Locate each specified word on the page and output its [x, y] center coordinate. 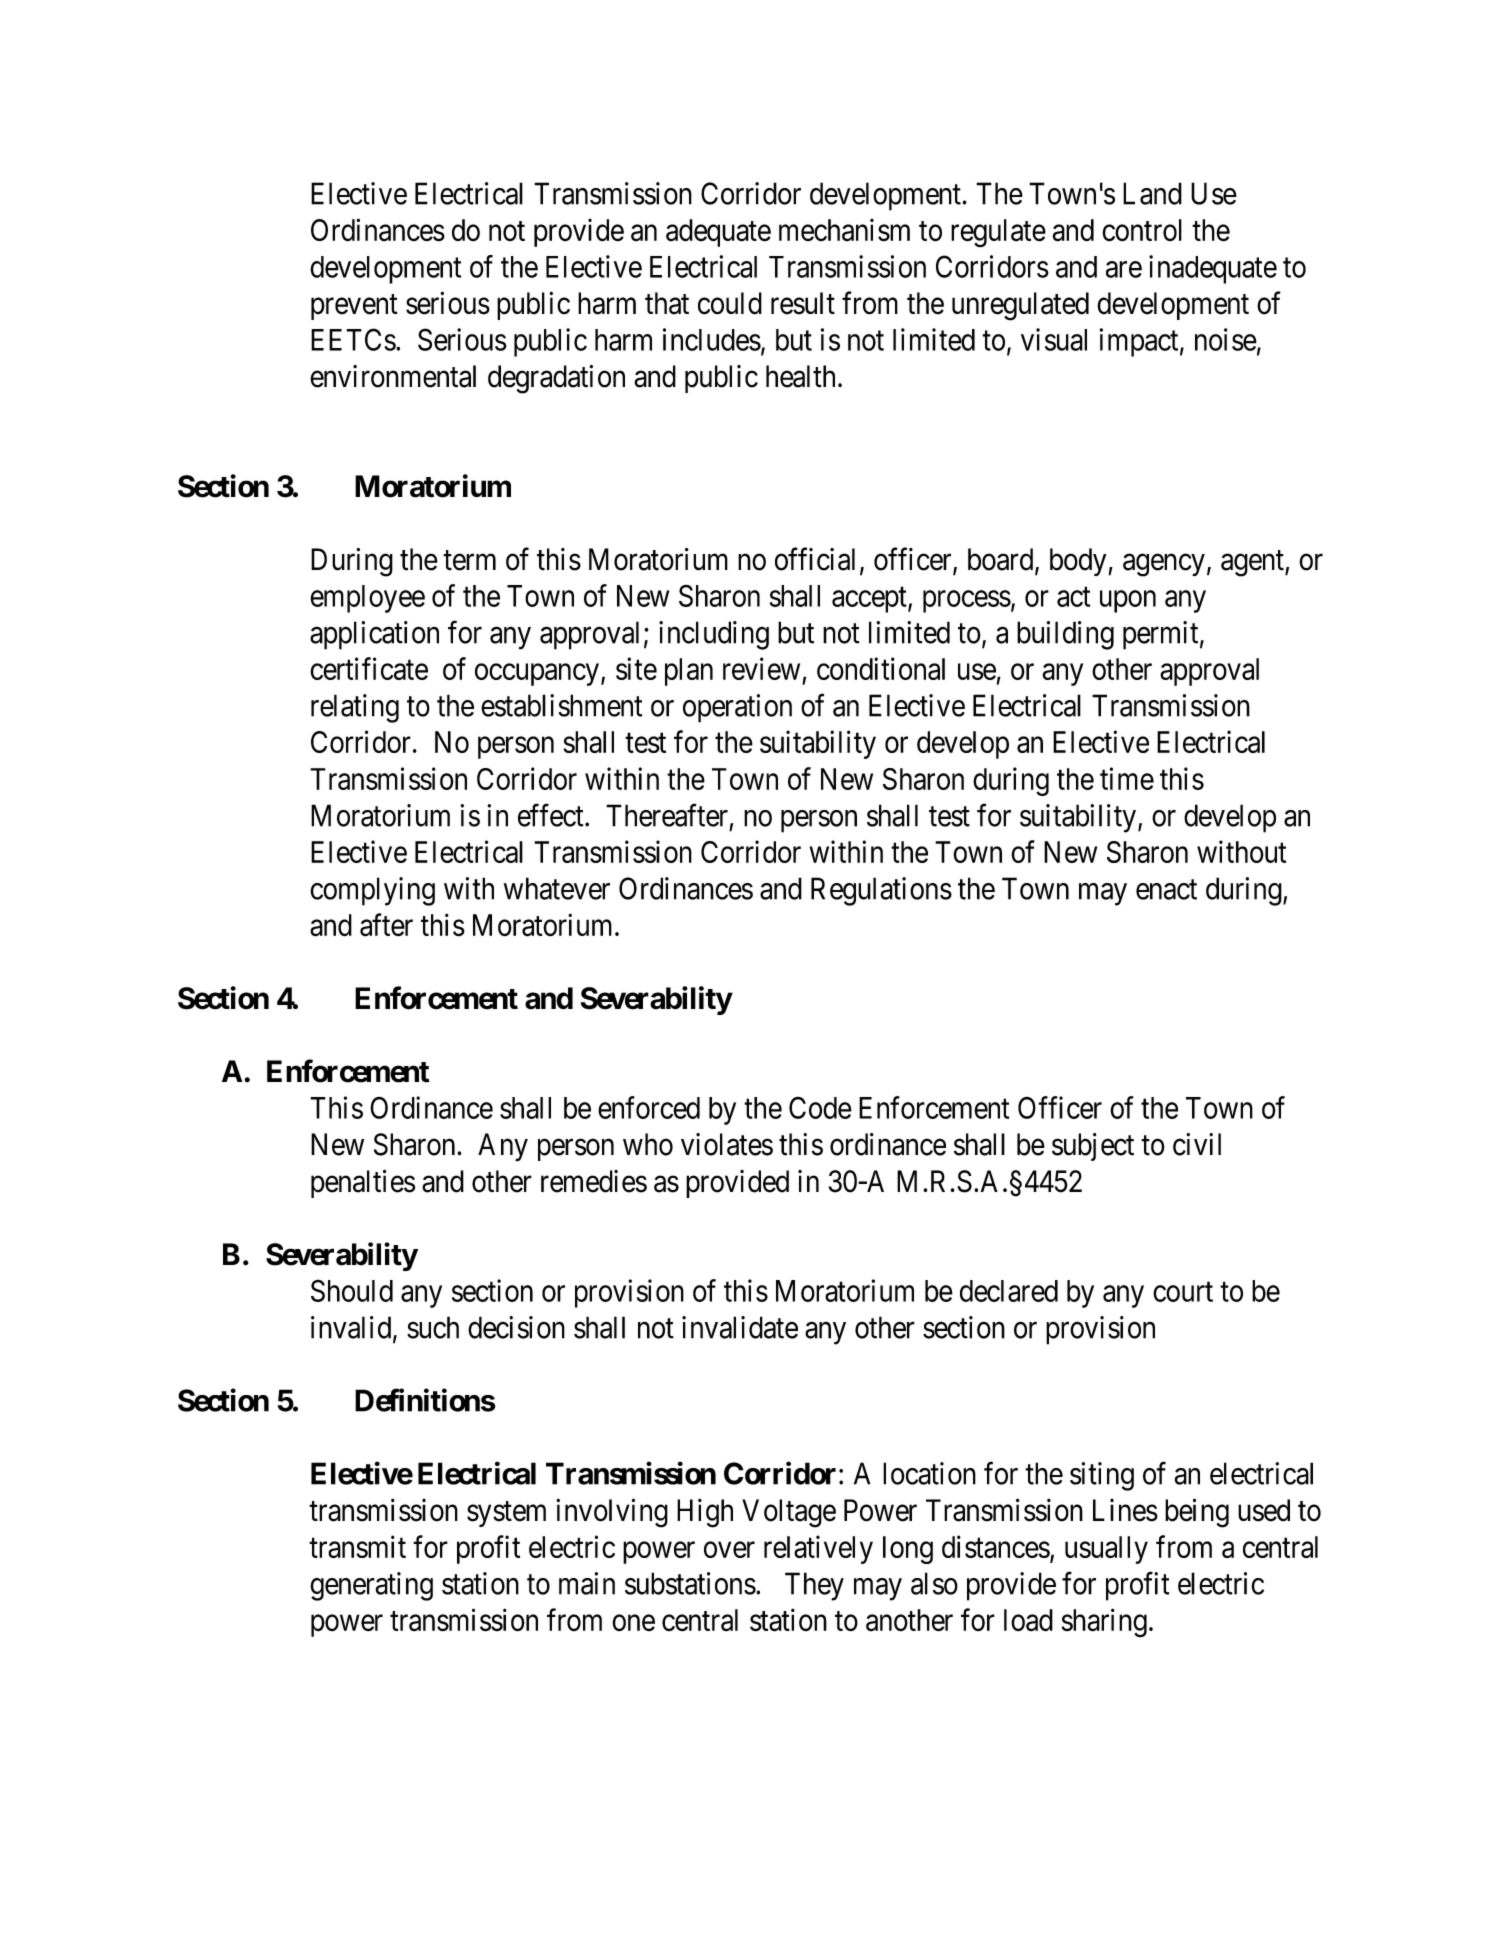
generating [371, 1586]
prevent [354, 307]
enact [1166, 890]
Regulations [881, 891]
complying [372, 891]
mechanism [844, 230]
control [1142, 230]
